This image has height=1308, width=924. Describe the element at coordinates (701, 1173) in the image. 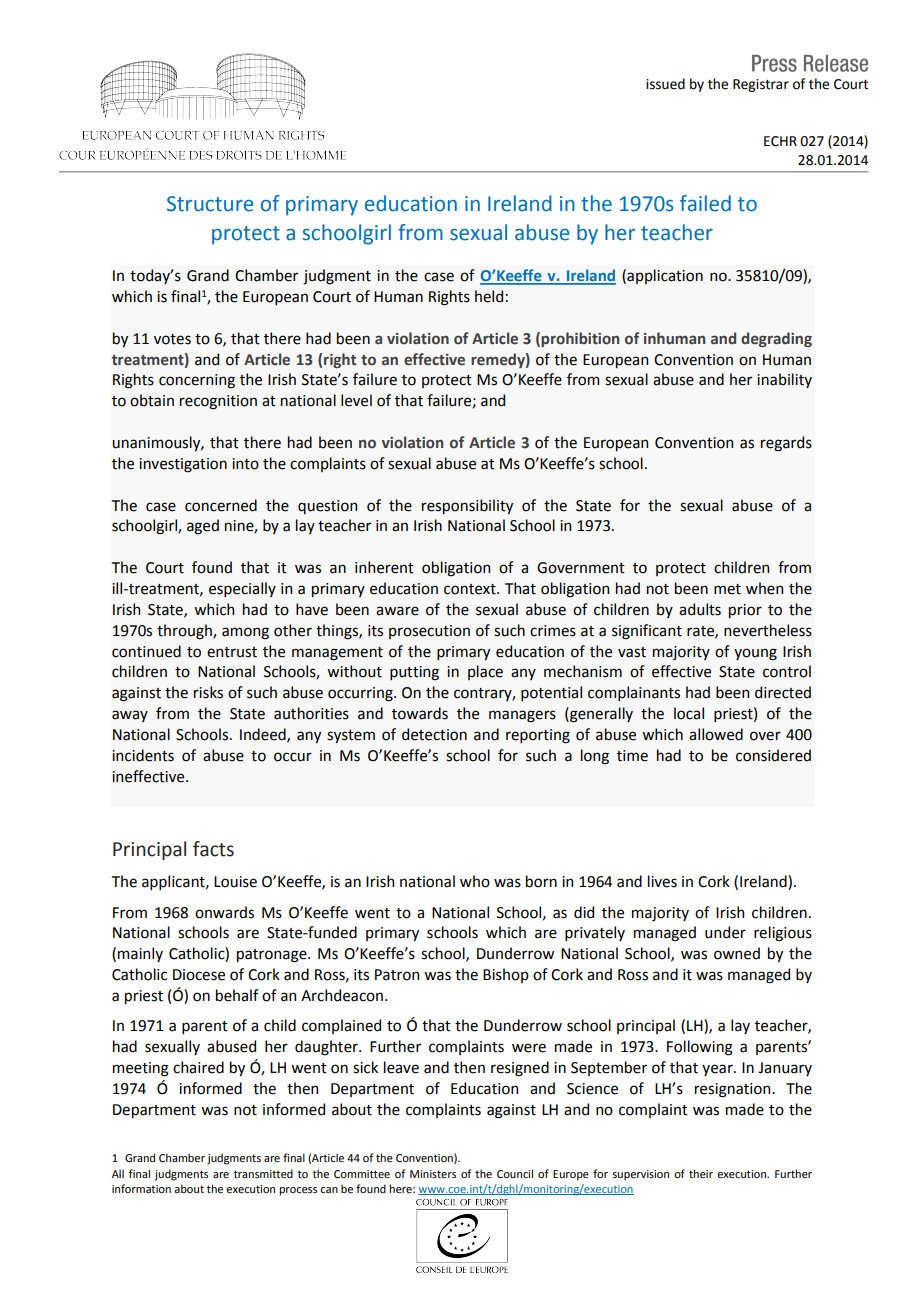

I see `their` at that location.
